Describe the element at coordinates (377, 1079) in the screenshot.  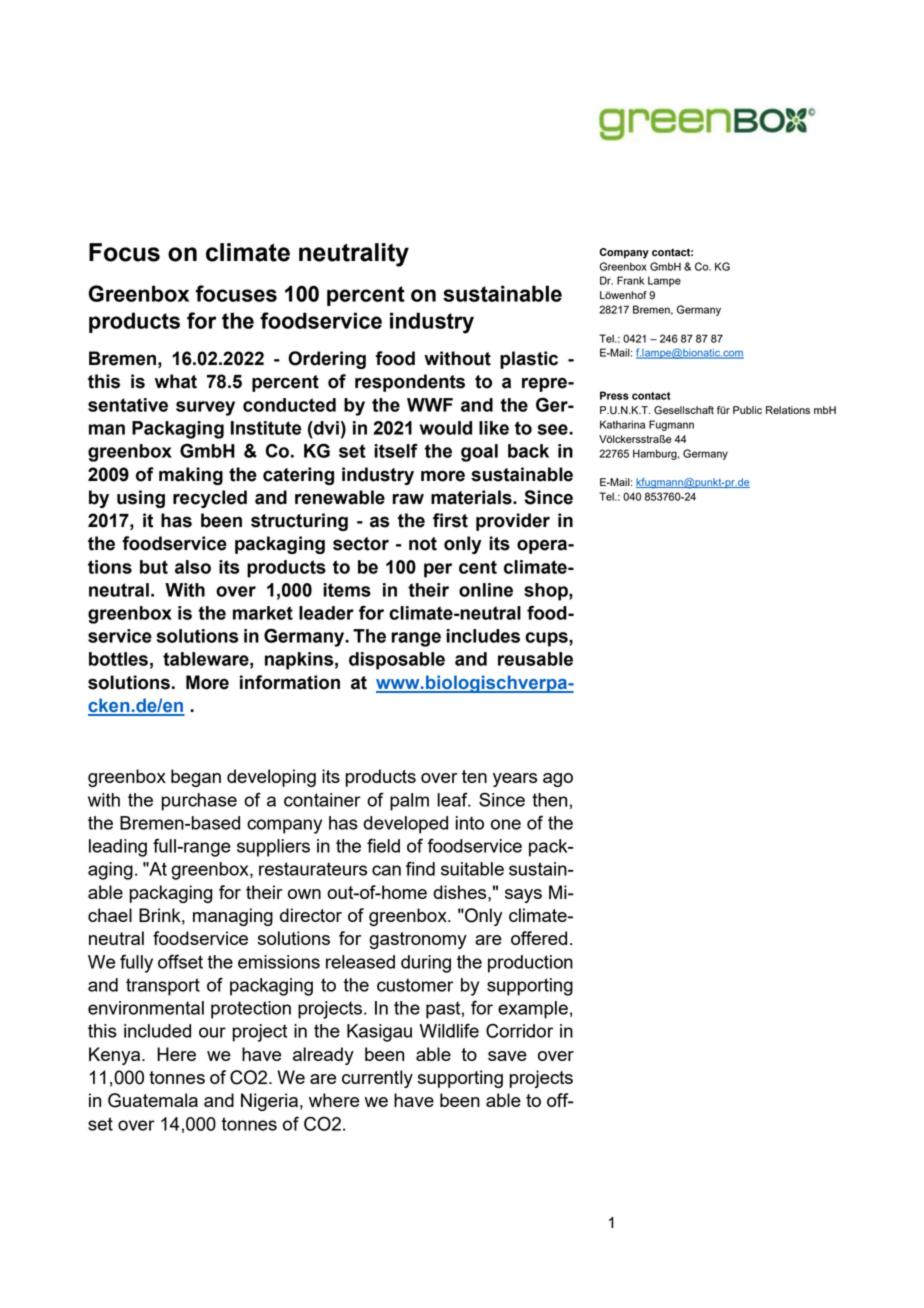
I see `currently` at that location.
